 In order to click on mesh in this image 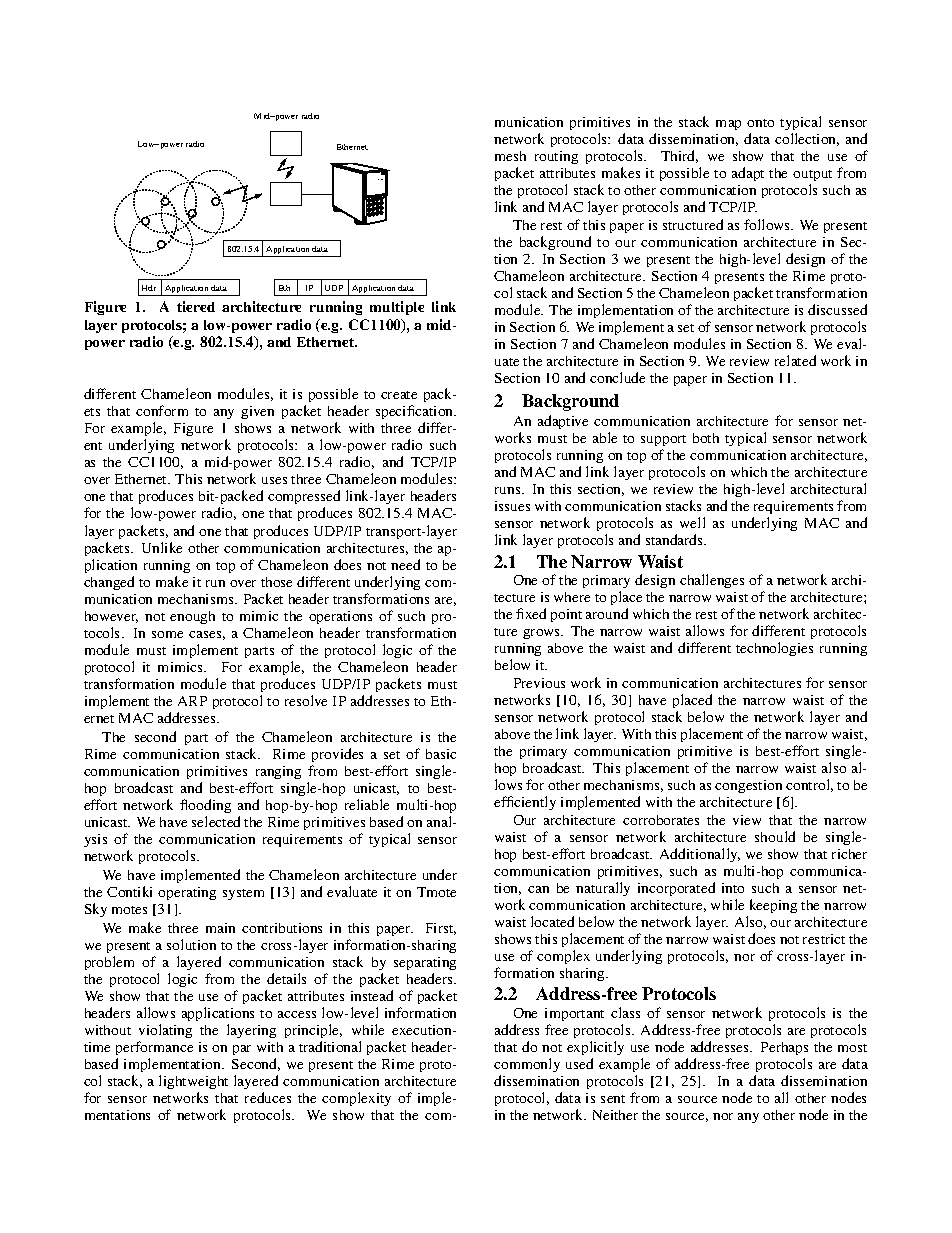, I will do `click(510, 156)`.
